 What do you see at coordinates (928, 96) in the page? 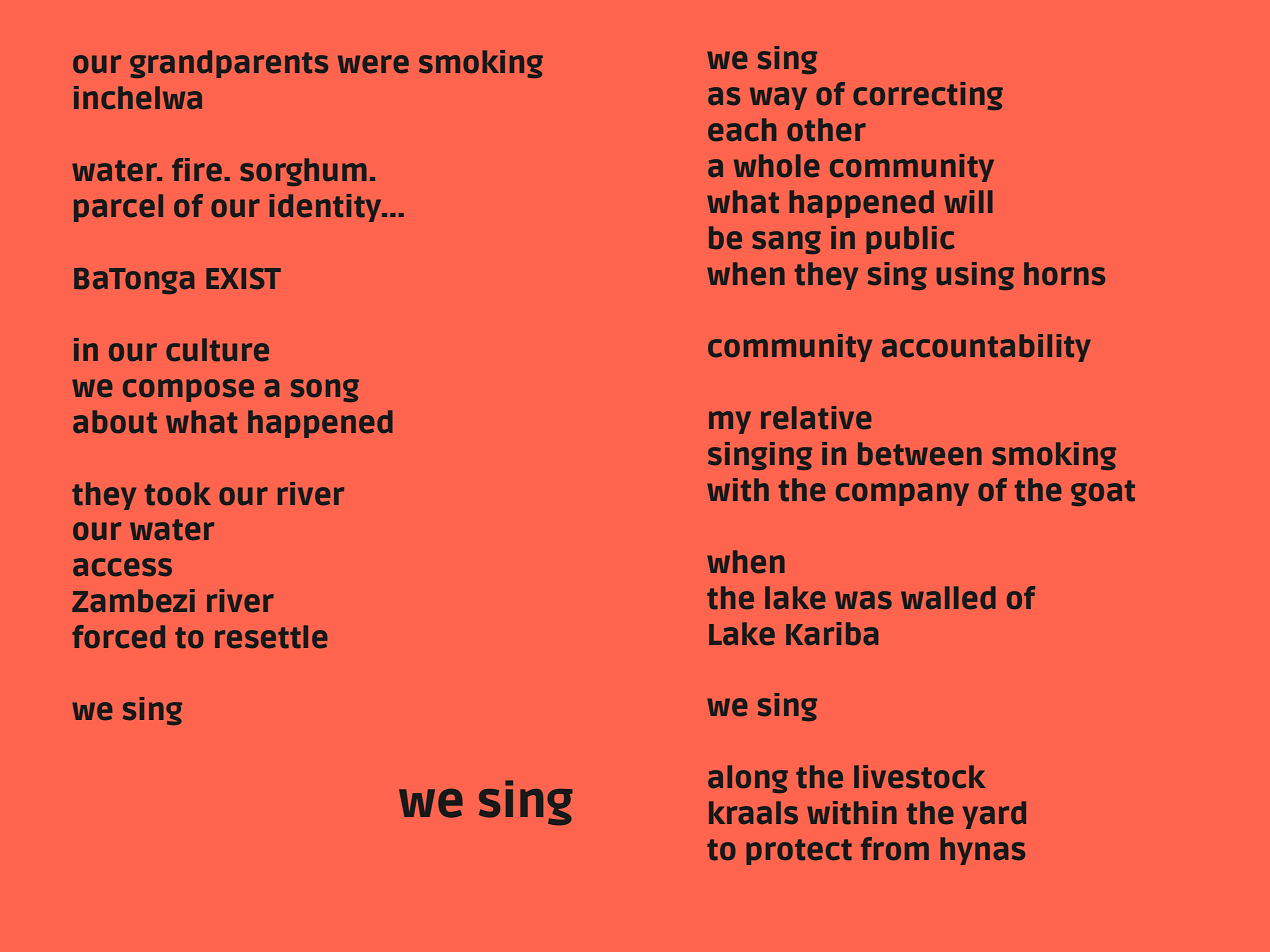
I see `correcting` at bounding box center [928, 96].
